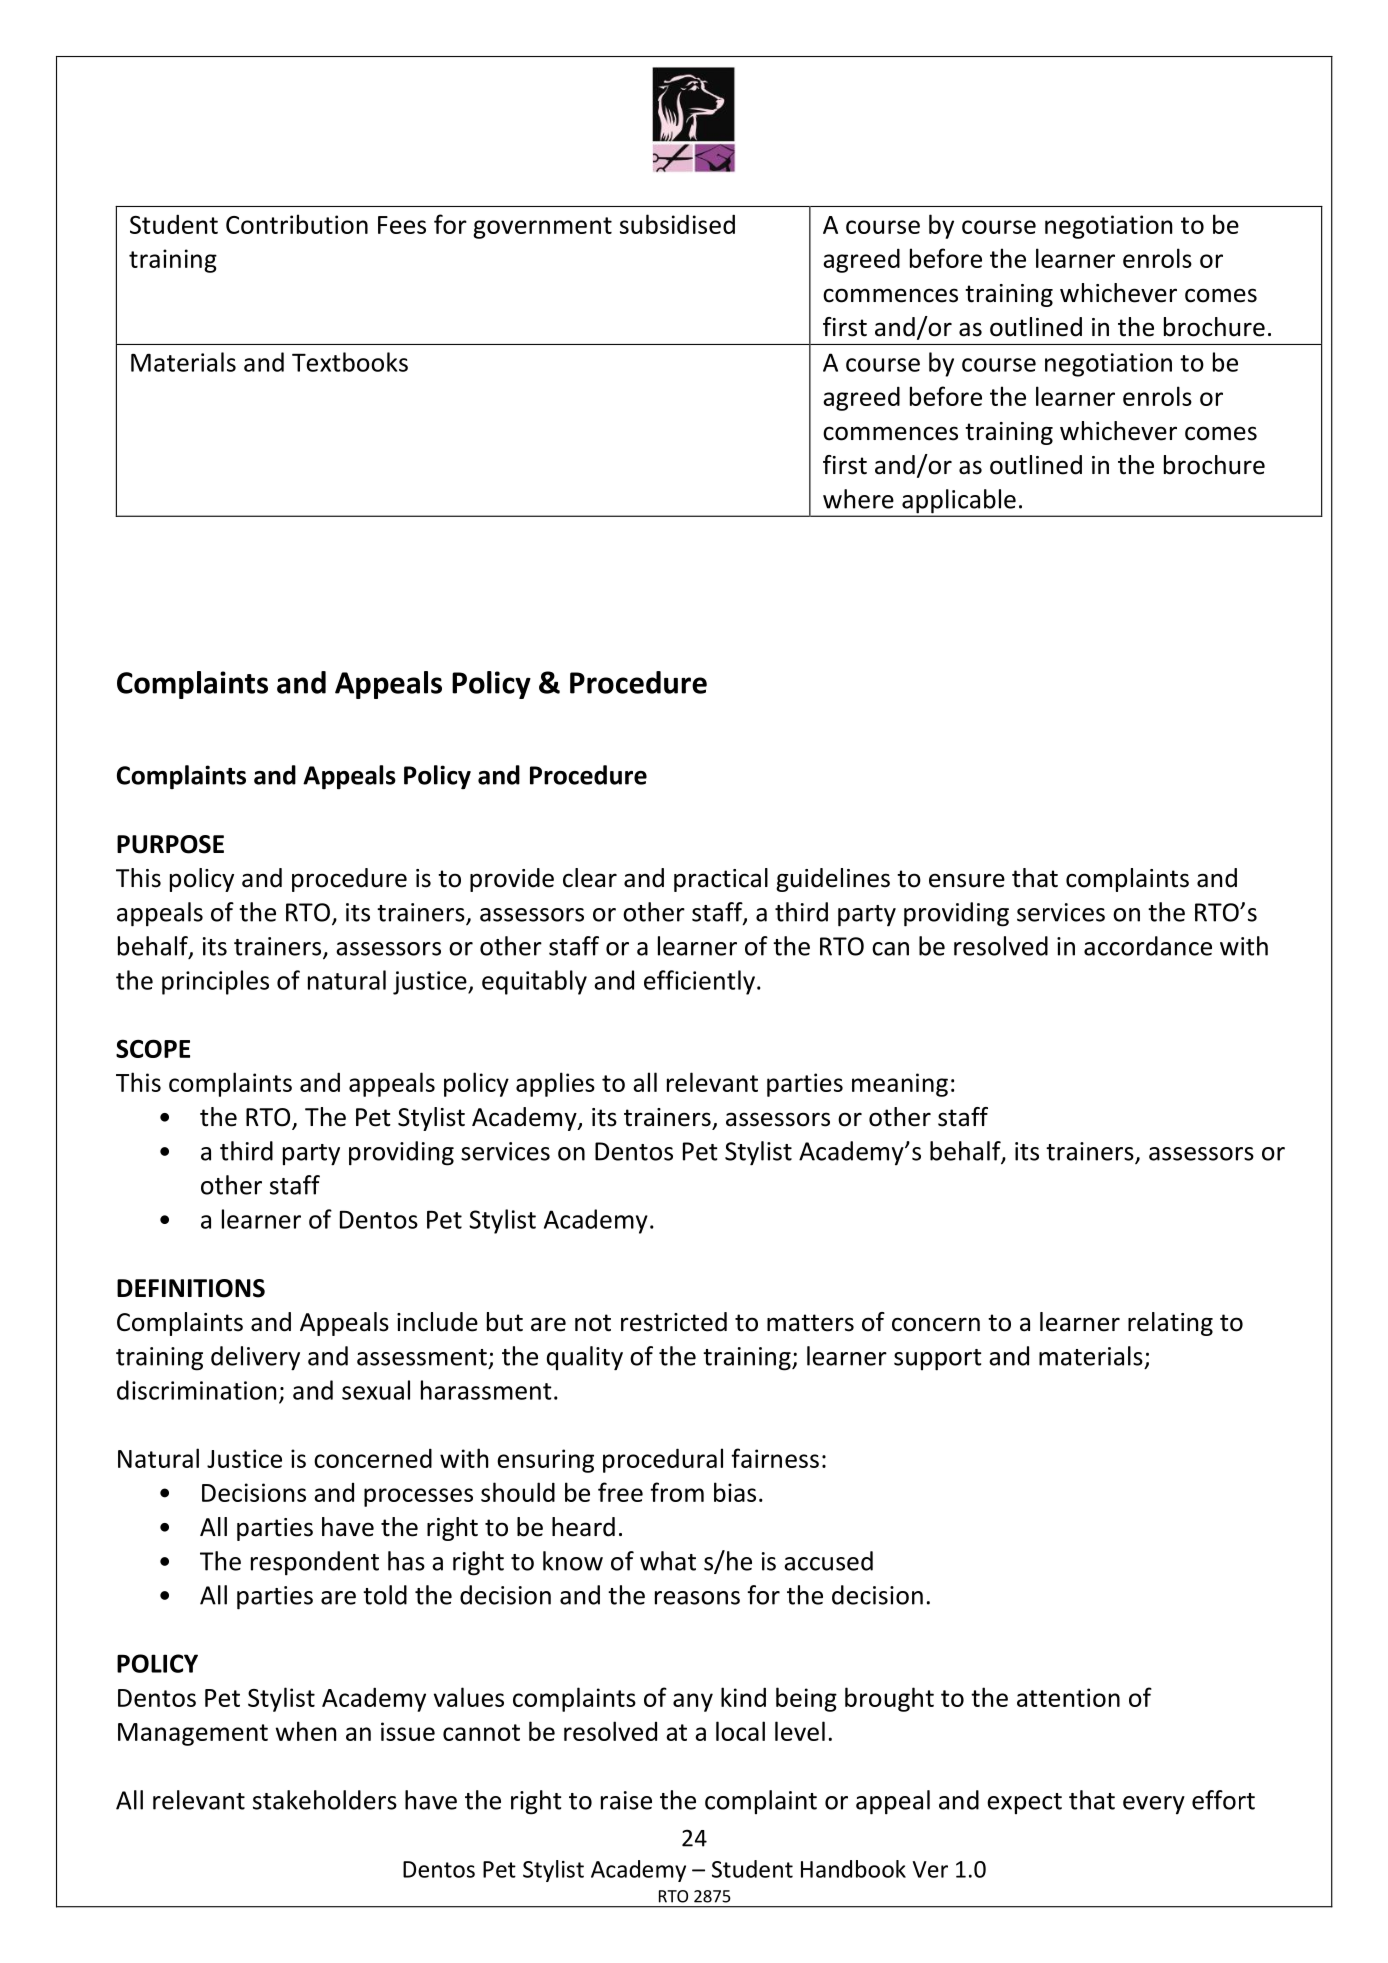 Image resolution: width=1388 pixels, height=1963 pixels. I want to click on subsidised, so click(677, 224).
